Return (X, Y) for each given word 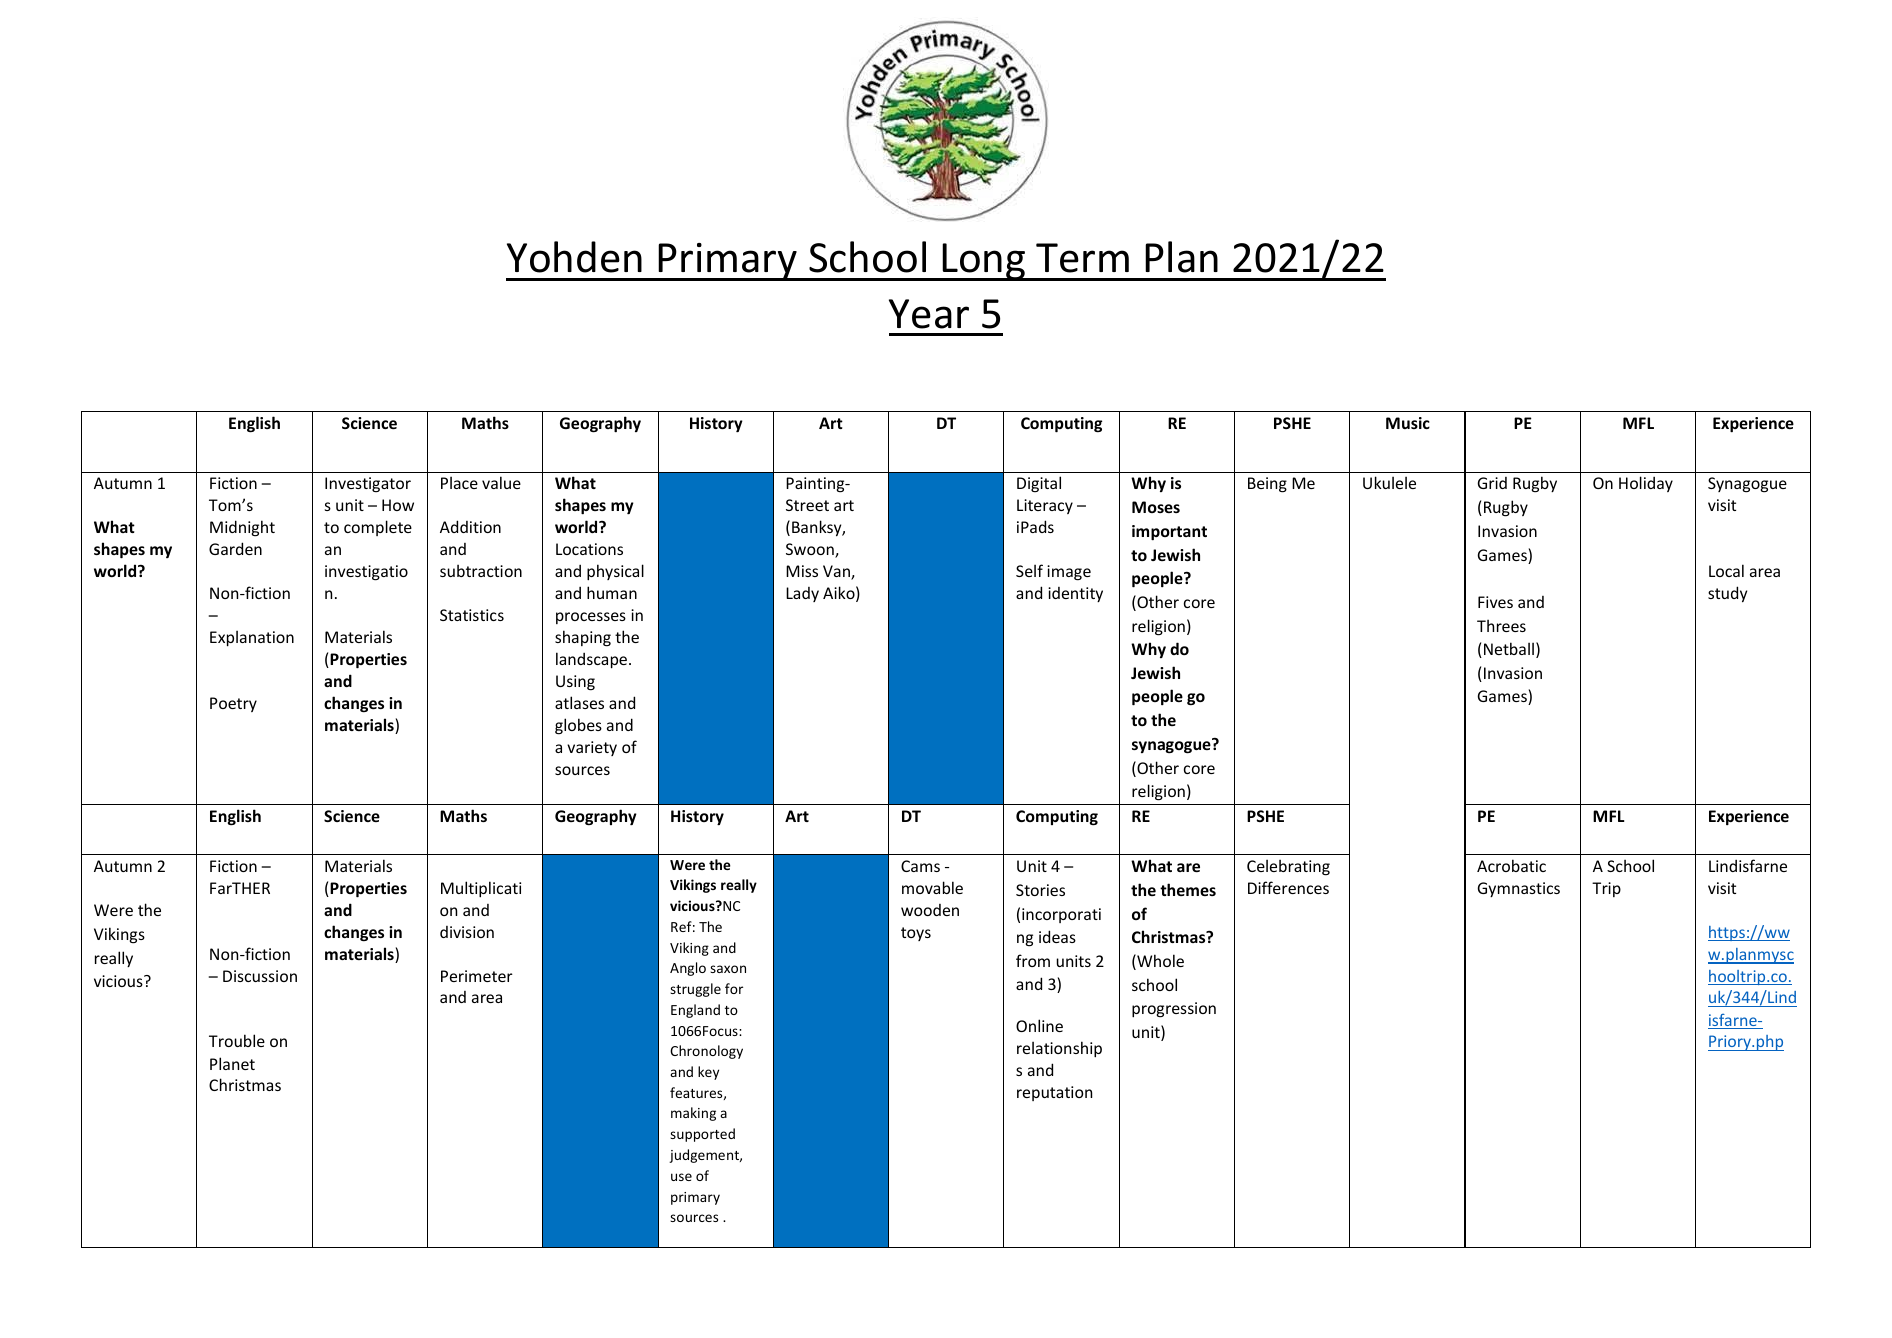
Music (1408, 423)
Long (984, 262)
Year (929, 314)
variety (592, 748)
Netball (1509, 648)
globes (578, 726)
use (681, 1177)
